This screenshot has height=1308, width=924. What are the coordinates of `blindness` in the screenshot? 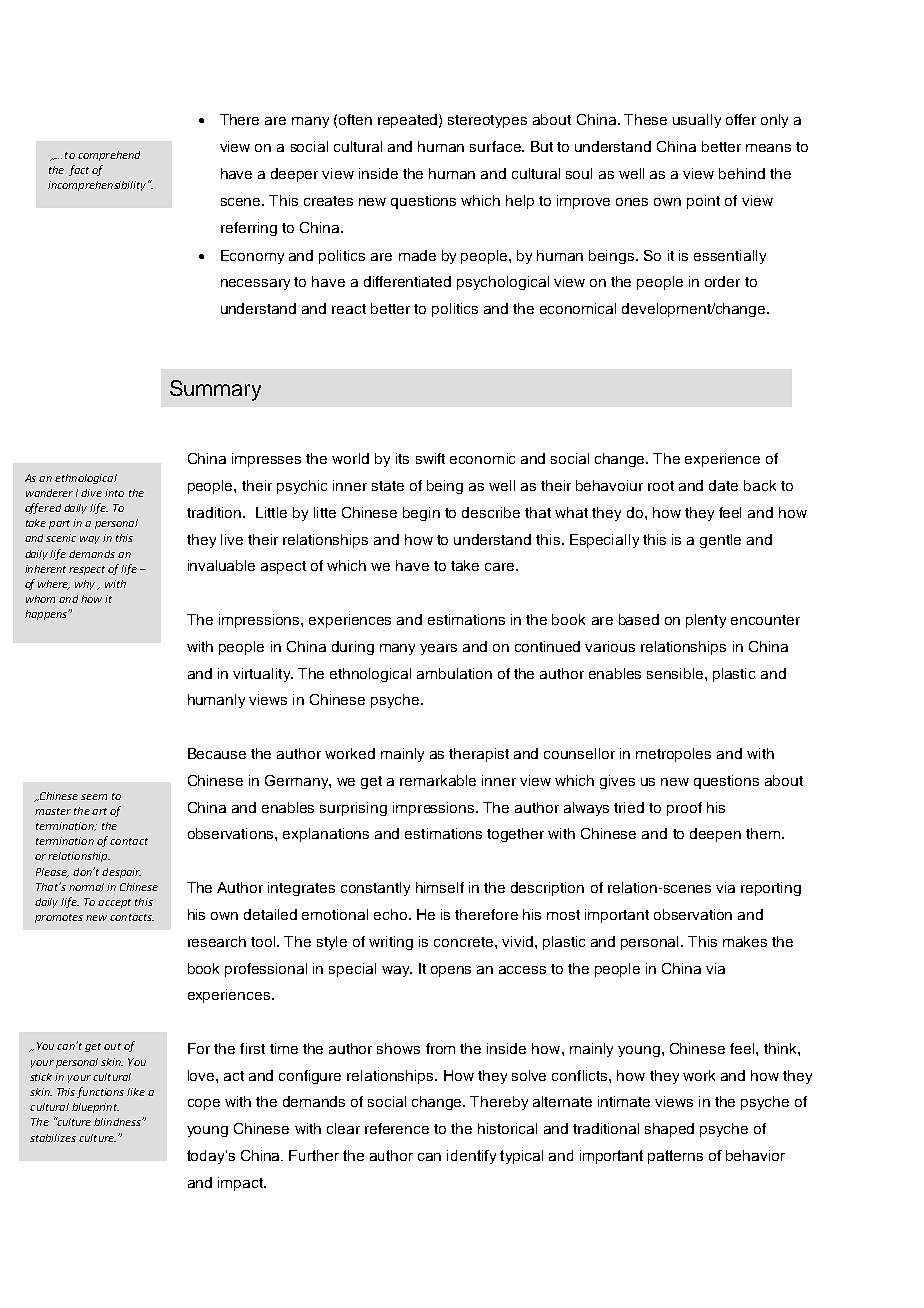 It's located at (119, 1121).
